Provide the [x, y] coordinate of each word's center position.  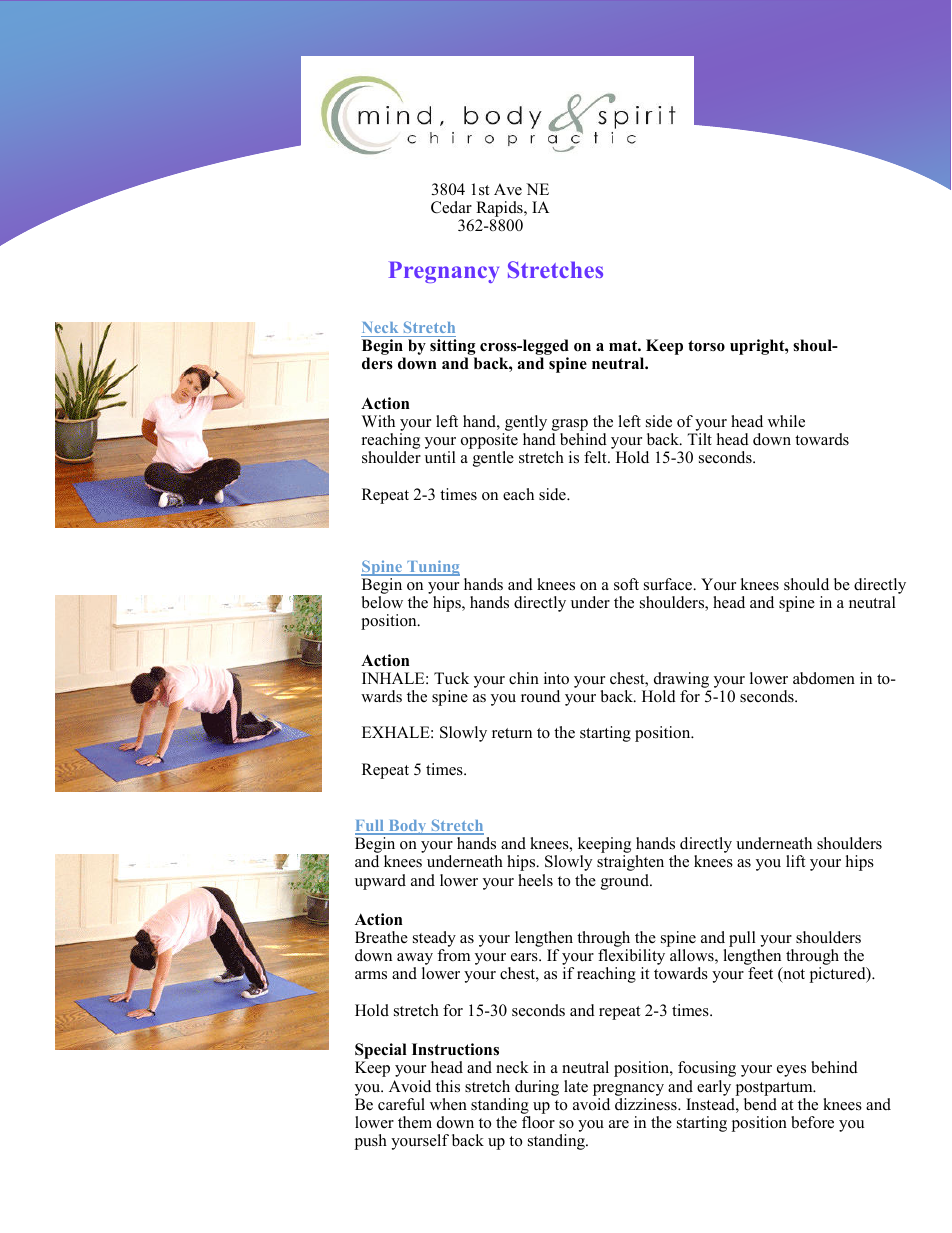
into [556, 678]
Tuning [432, 568]
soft [626, 584]
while [786, 421]
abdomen [824, 678]
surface [669, 584]
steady [434, 940]
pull [743, 940]
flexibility [631, 958]
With [378, 421]
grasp [570, 425]
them [415, 1122]
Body [407, 827]
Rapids [500, 210]
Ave [508, 189]
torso [706, 346]
